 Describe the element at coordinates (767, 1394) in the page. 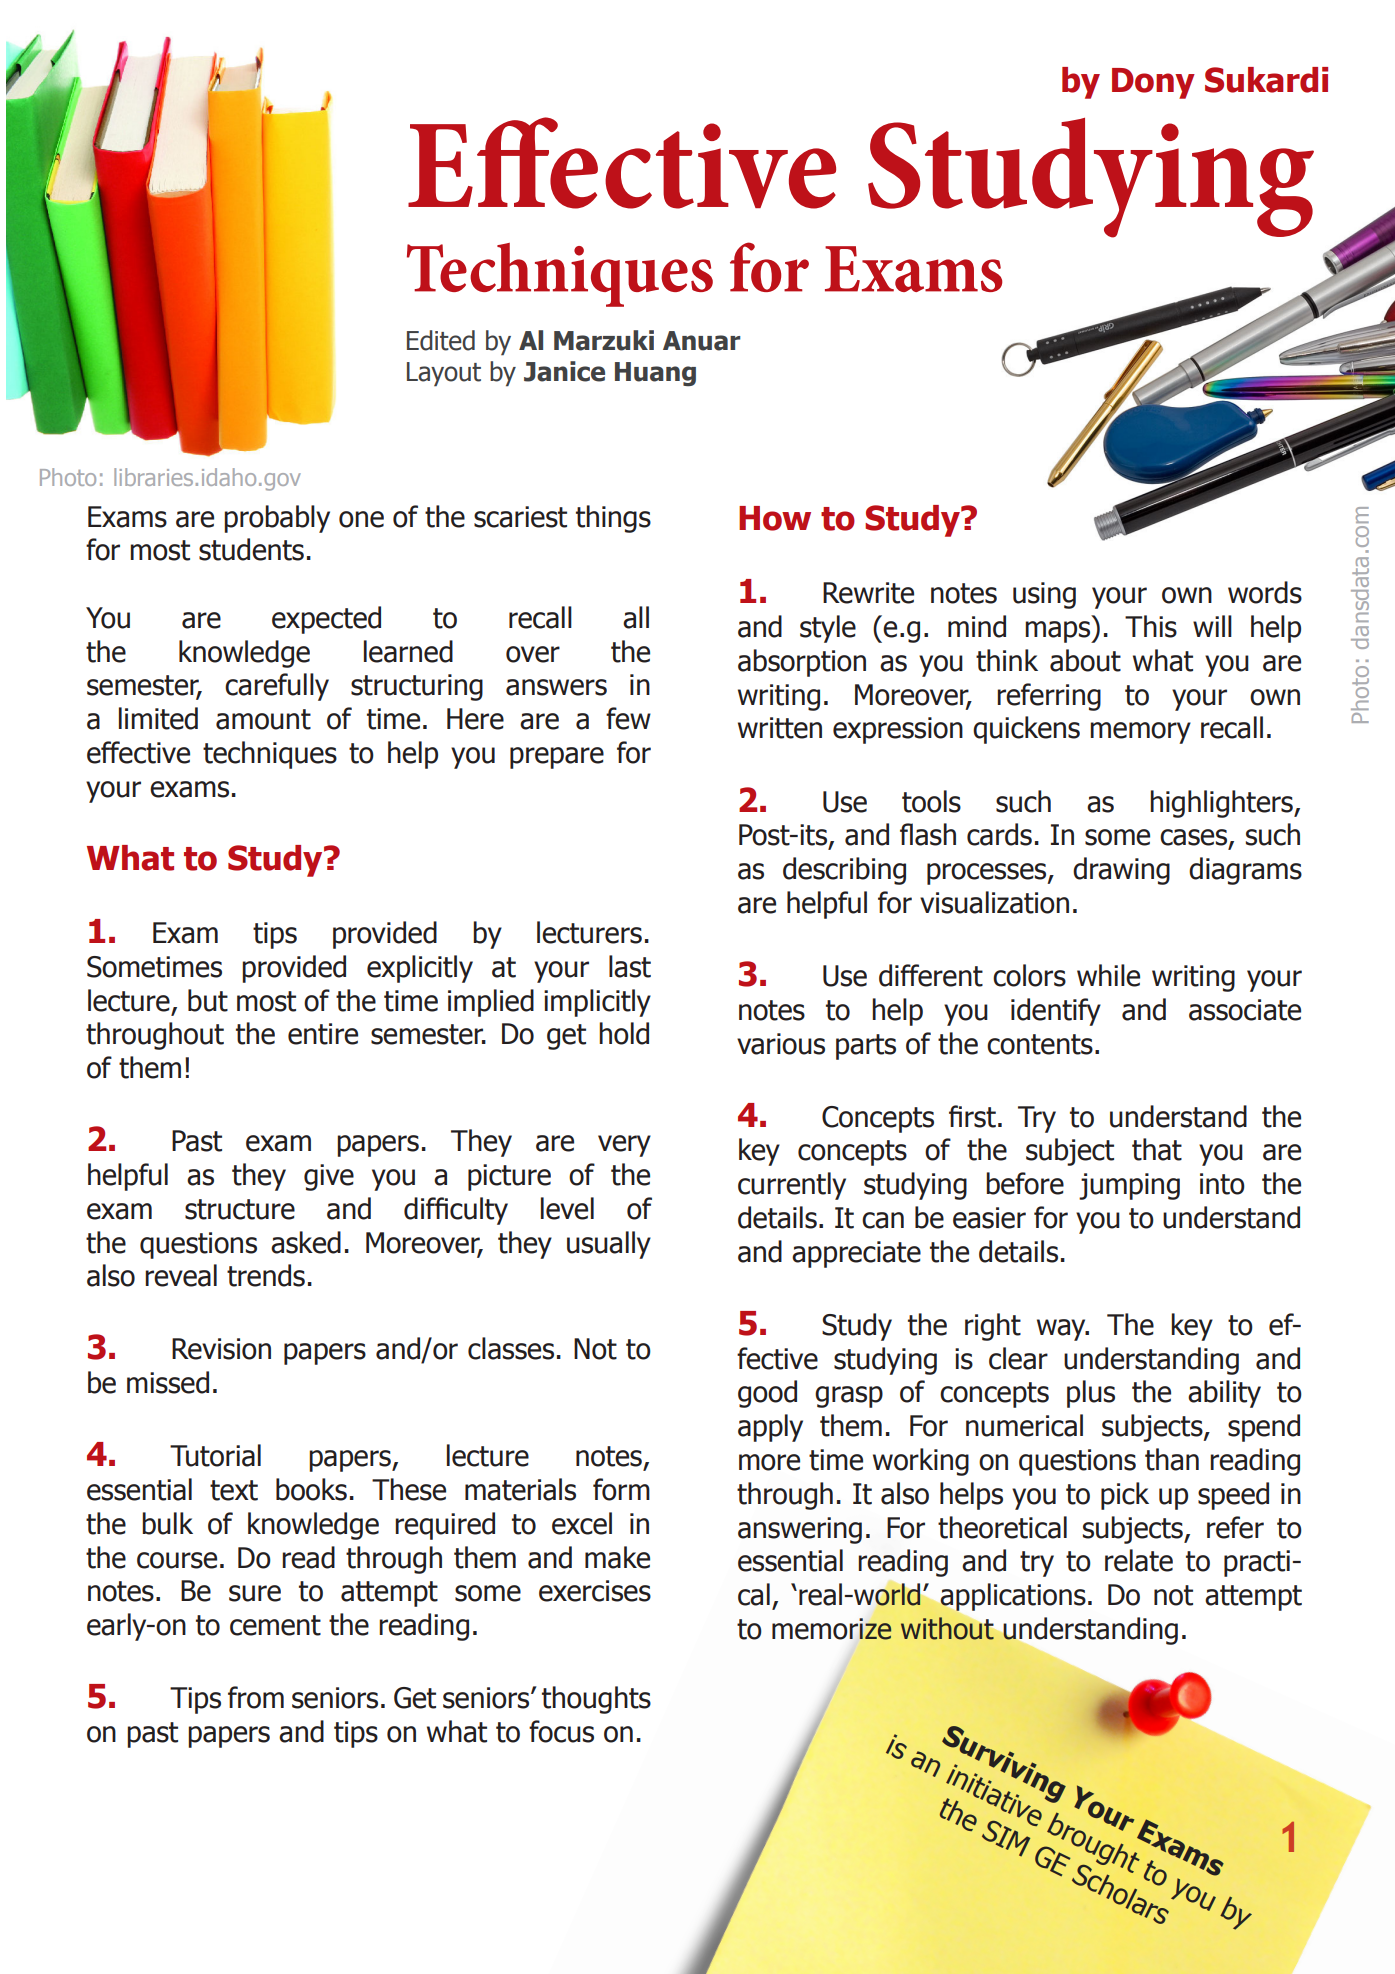

I see `good` at that location.
